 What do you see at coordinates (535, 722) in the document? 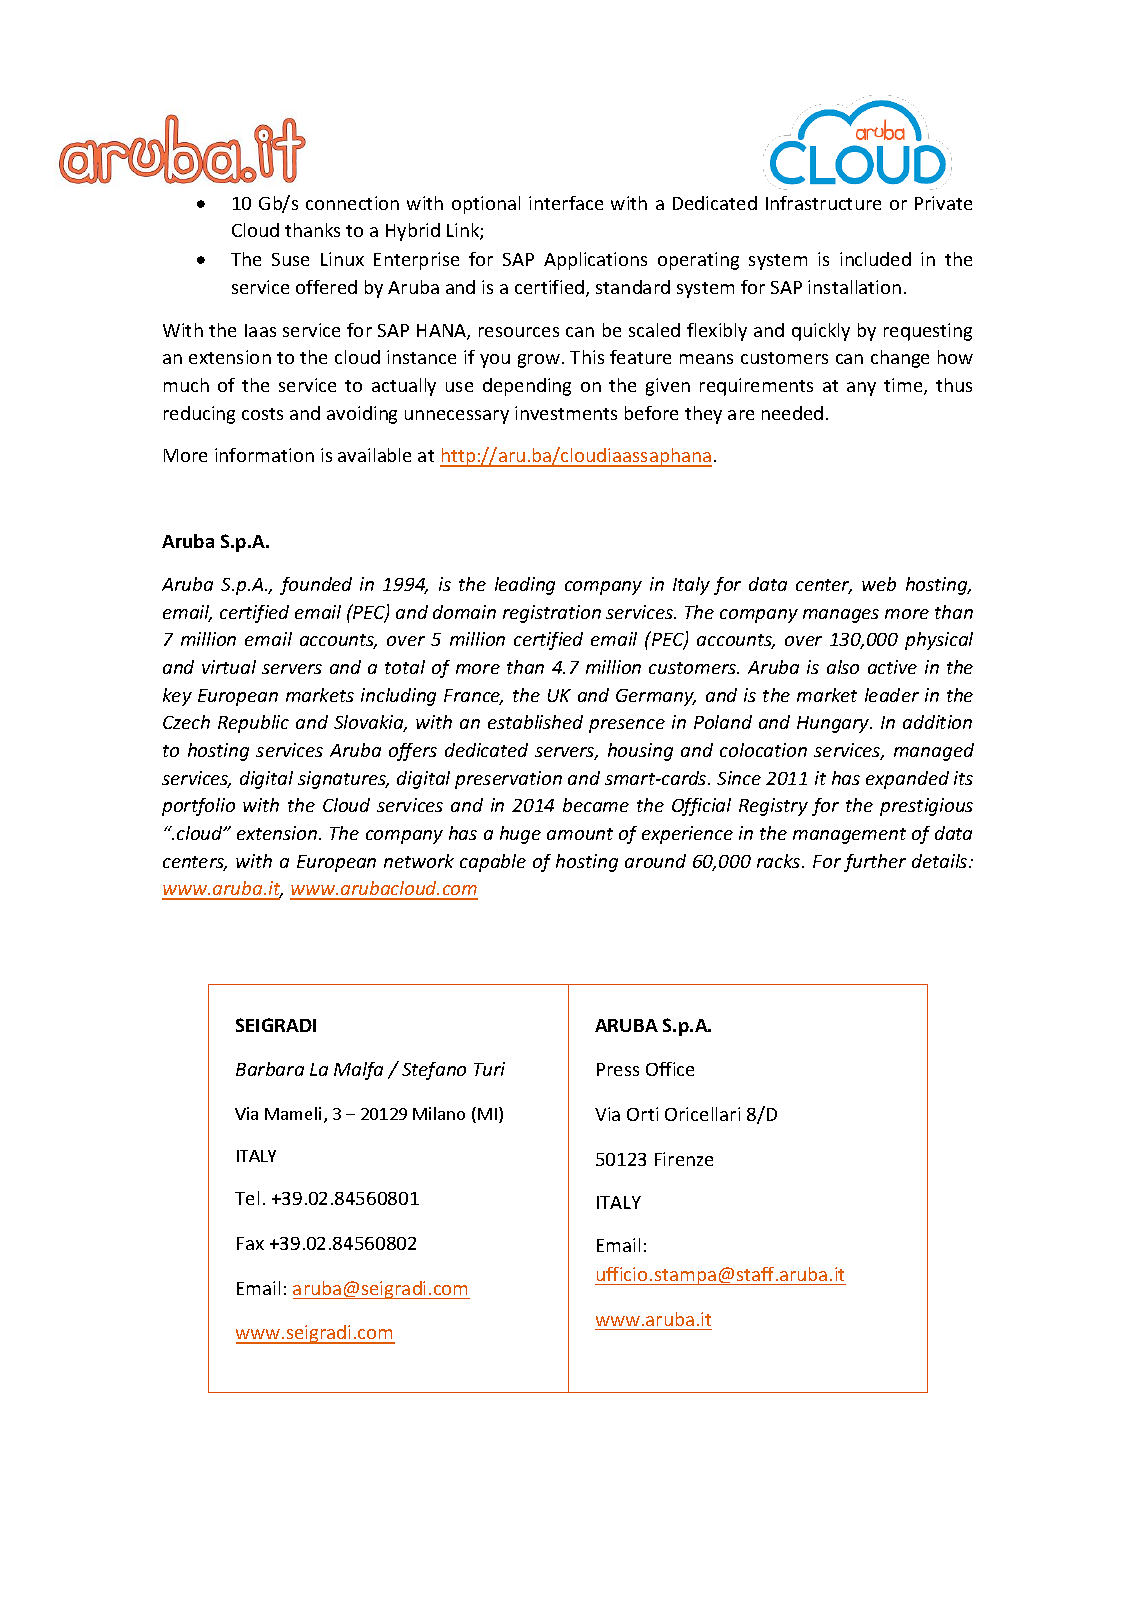
I see `established` at bounding box center [535, 722].
